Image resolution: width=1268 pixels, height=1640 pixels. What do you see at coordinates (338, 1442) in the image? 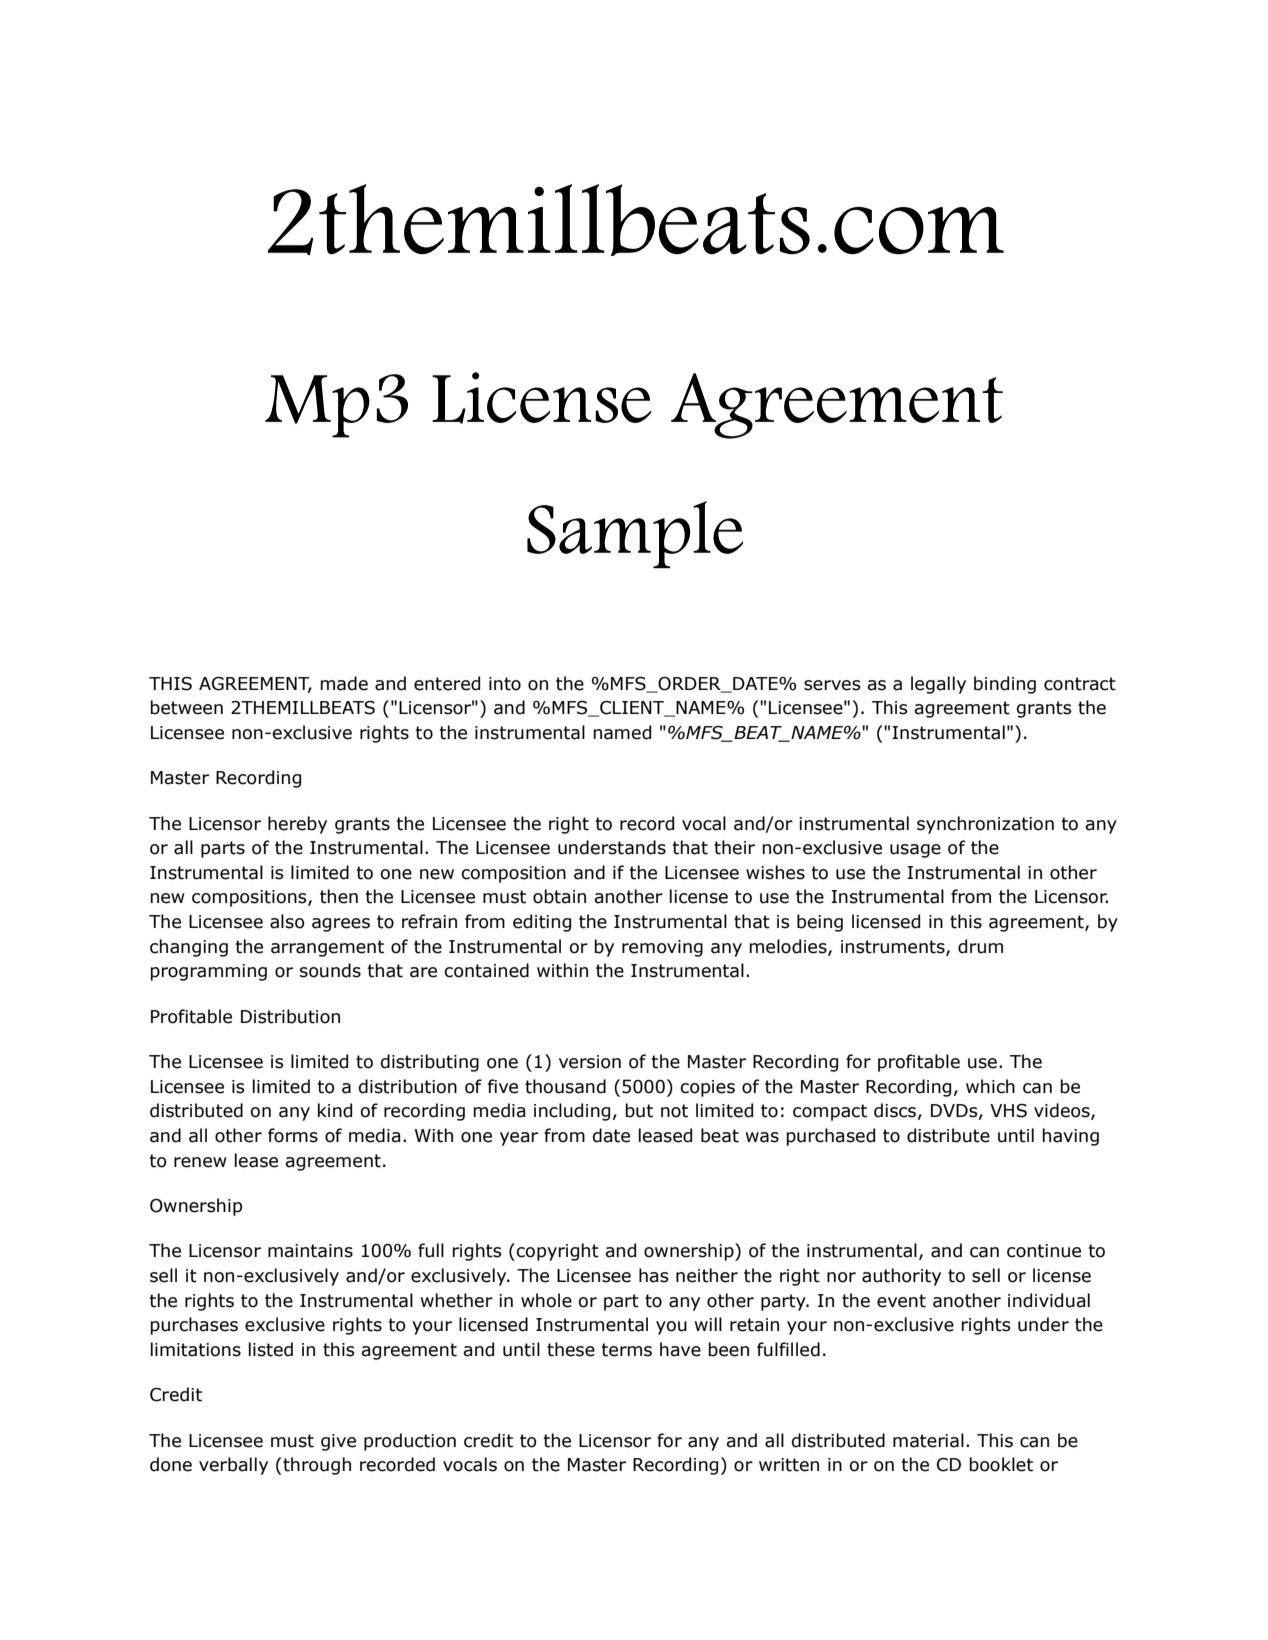
I see `give` at bounding box center [338, 1442].
